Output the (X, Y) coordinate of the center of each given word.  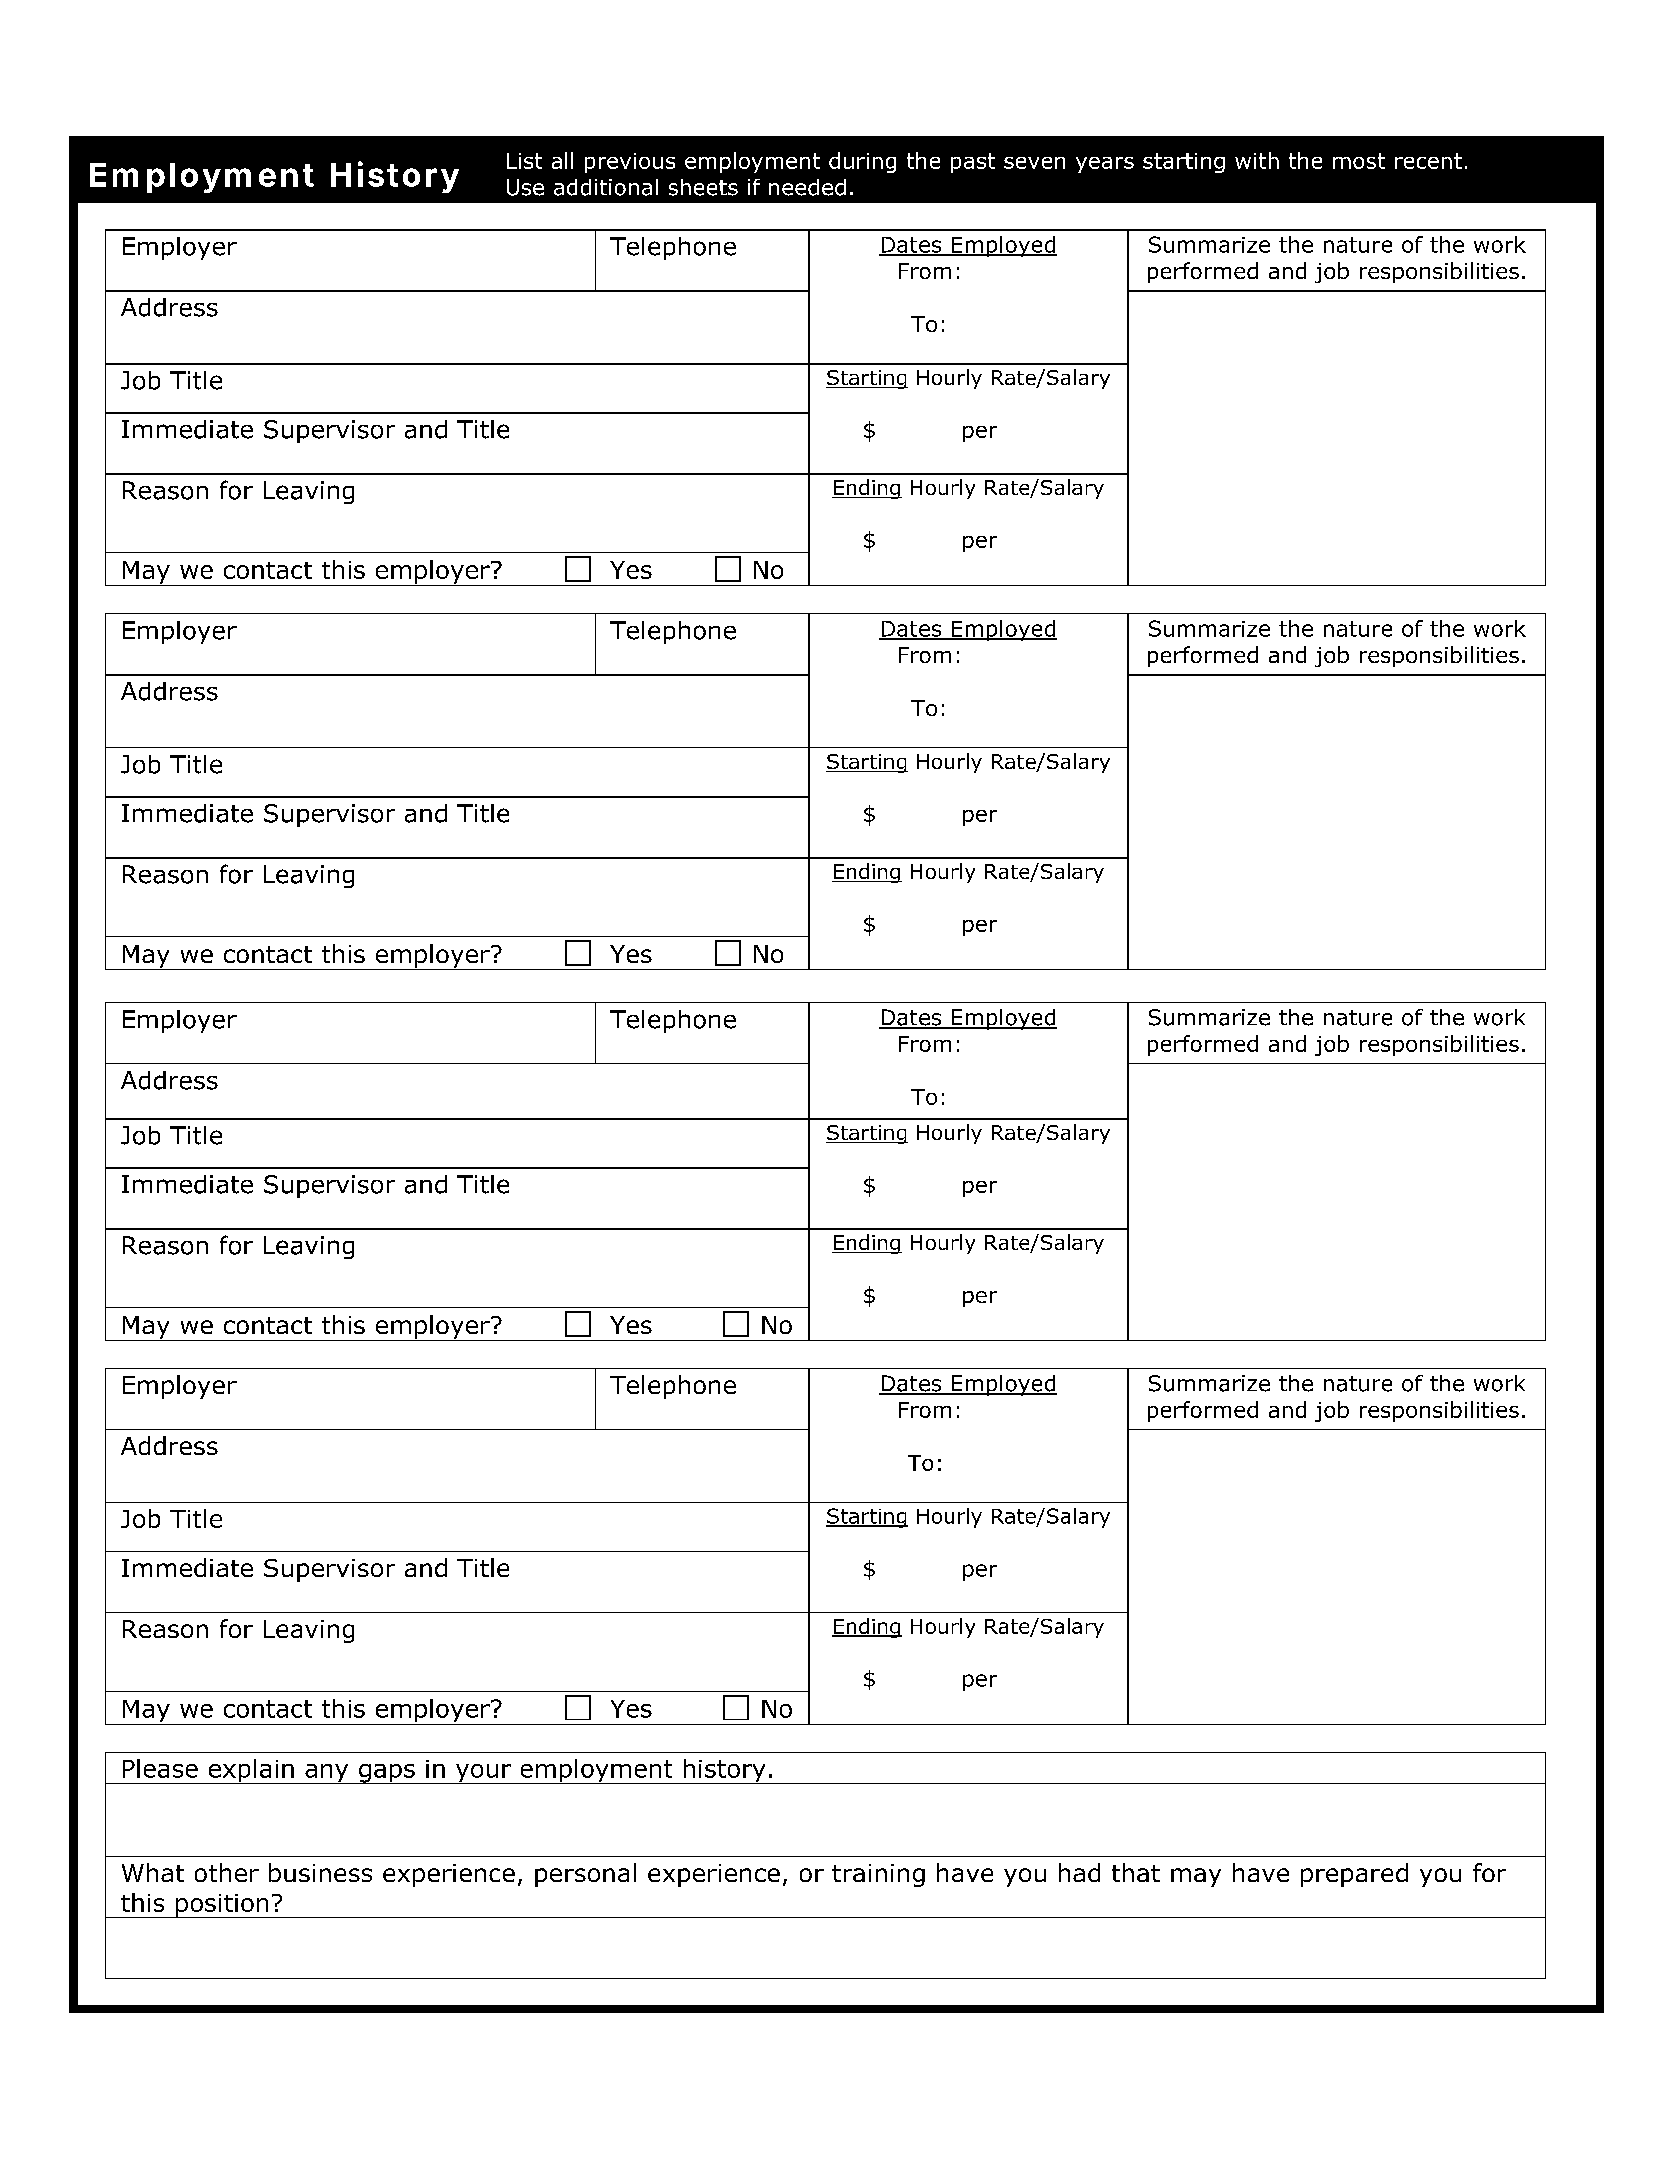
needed (807, 187)
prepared (1354, 1875)
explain (251, 1771)
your (483, 1774)
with (1257, 160)
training (878, 1875)
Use (525, 187)
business (320, 1872)
